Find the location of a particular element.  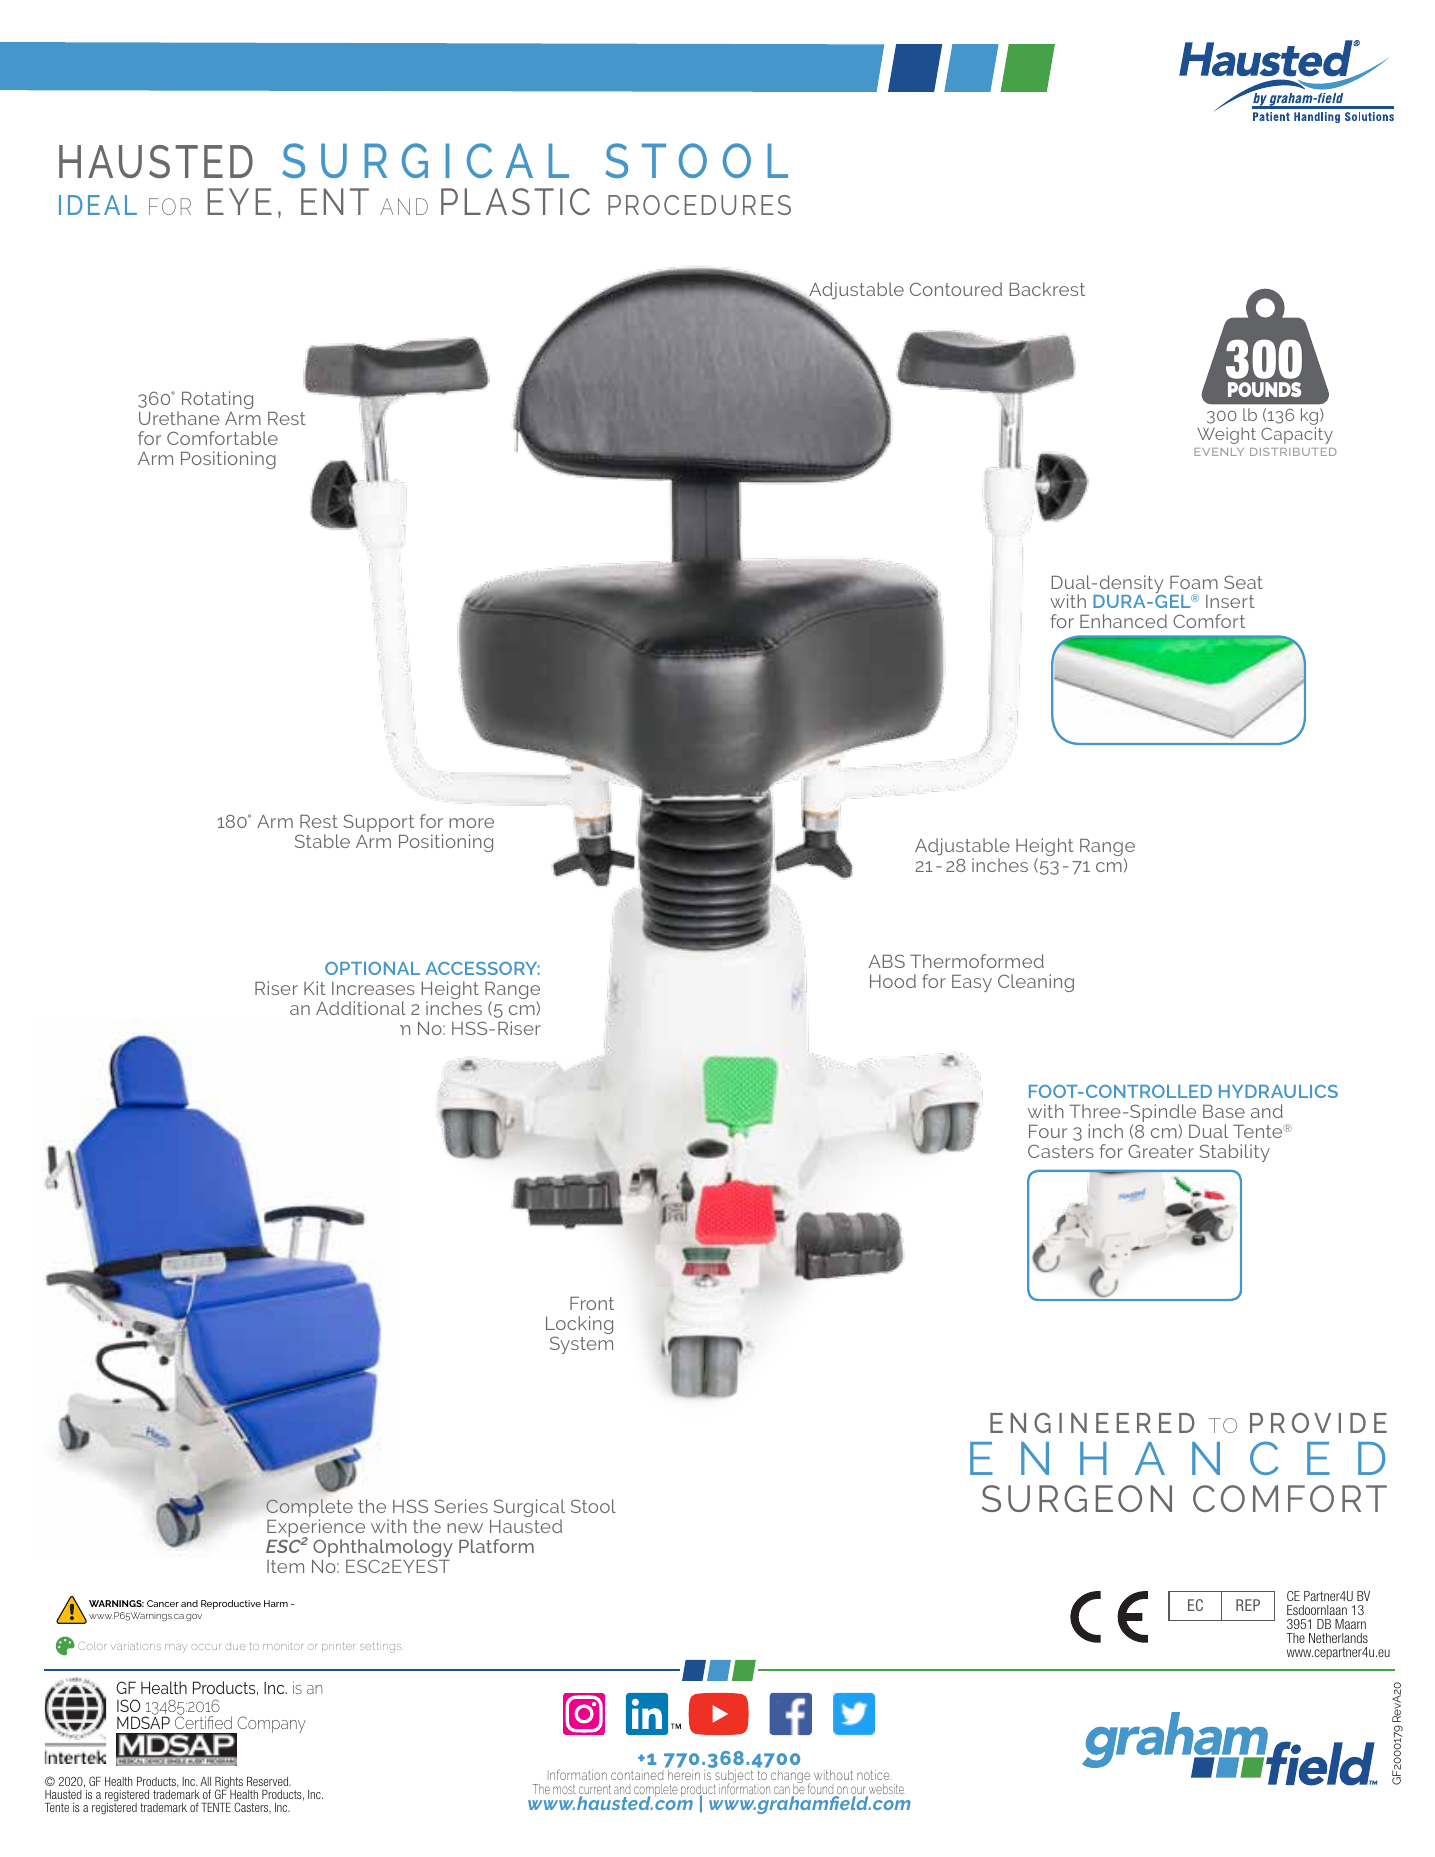

Cleaning is located at coordinates (1036, 983).
